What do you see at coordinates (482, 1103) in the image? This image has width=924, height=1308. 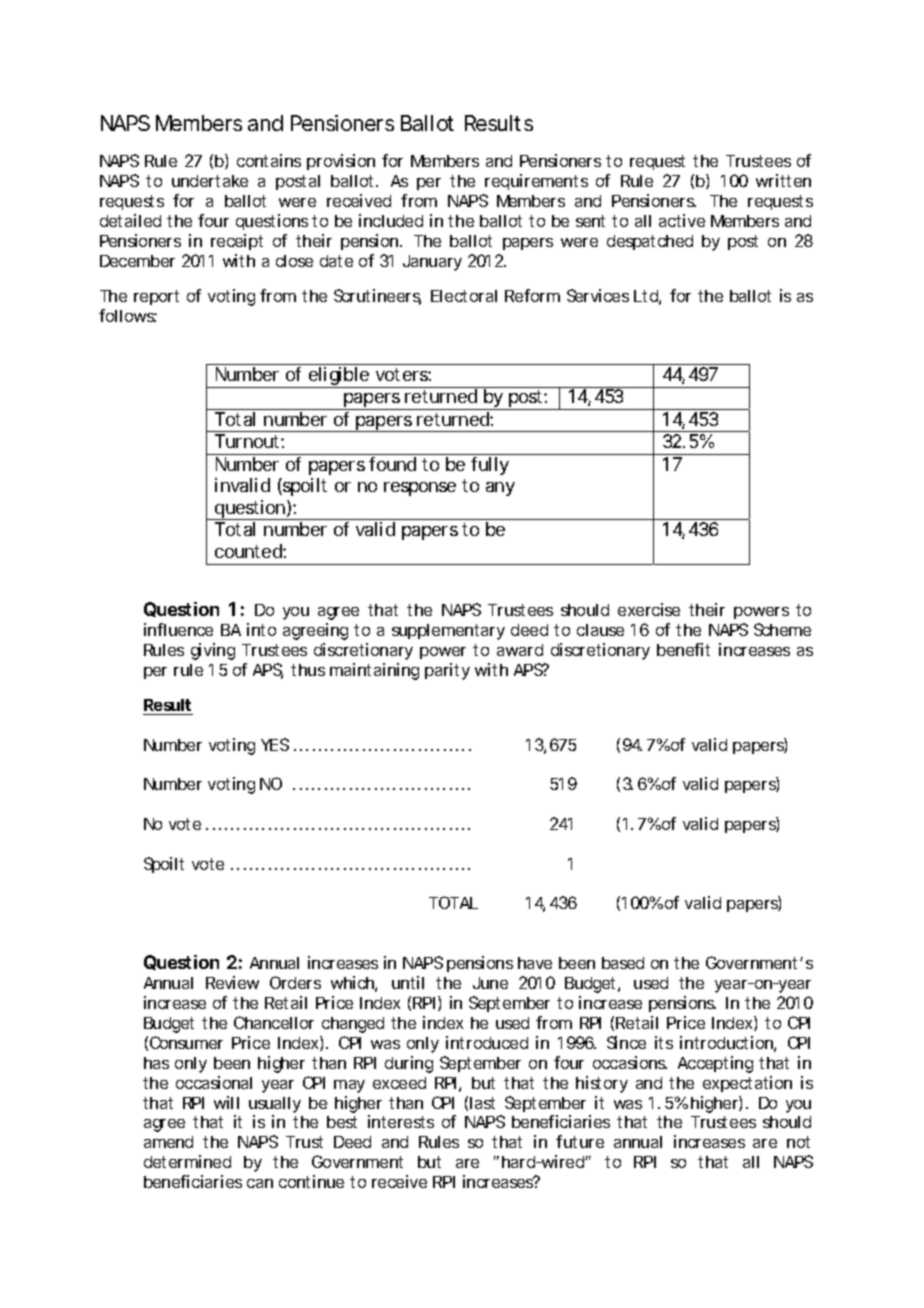 I see `last` at bounding box center [482, 1103].
